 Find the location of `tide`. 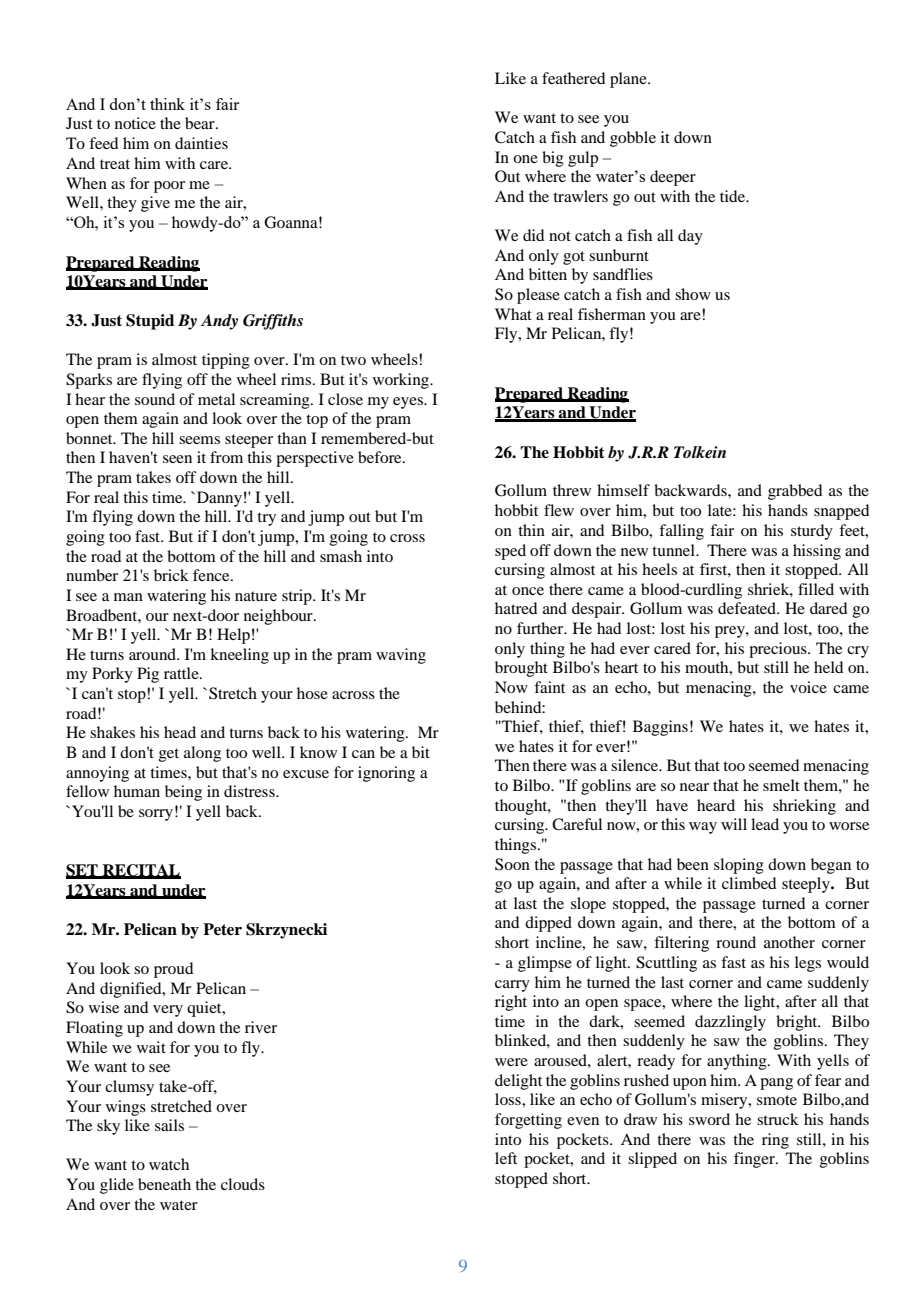

tide is located at coordinates (734, 196).
